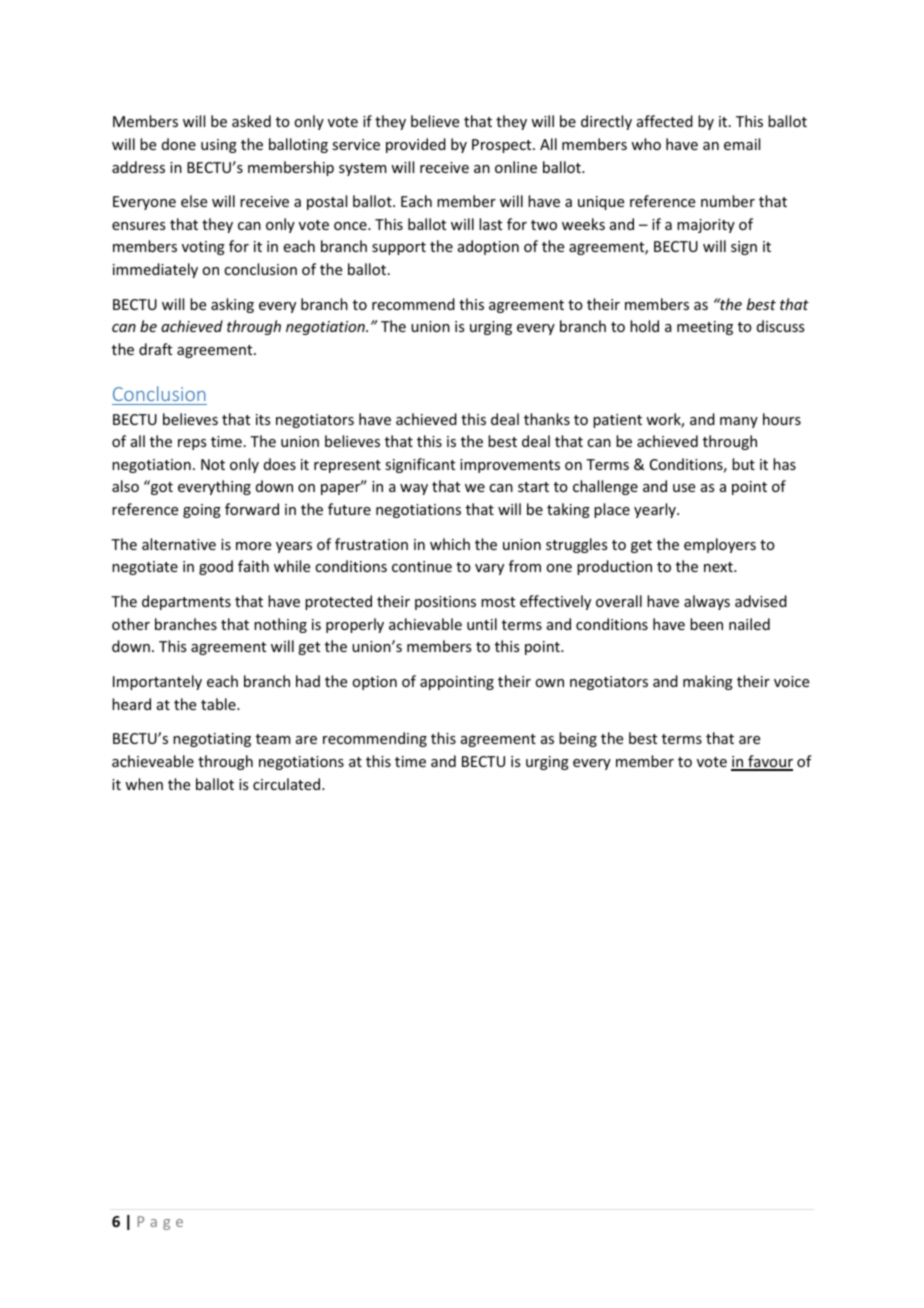 The height and width of the screenshot is (1308, 924). I want to click on Page, so click(160, 1223).
